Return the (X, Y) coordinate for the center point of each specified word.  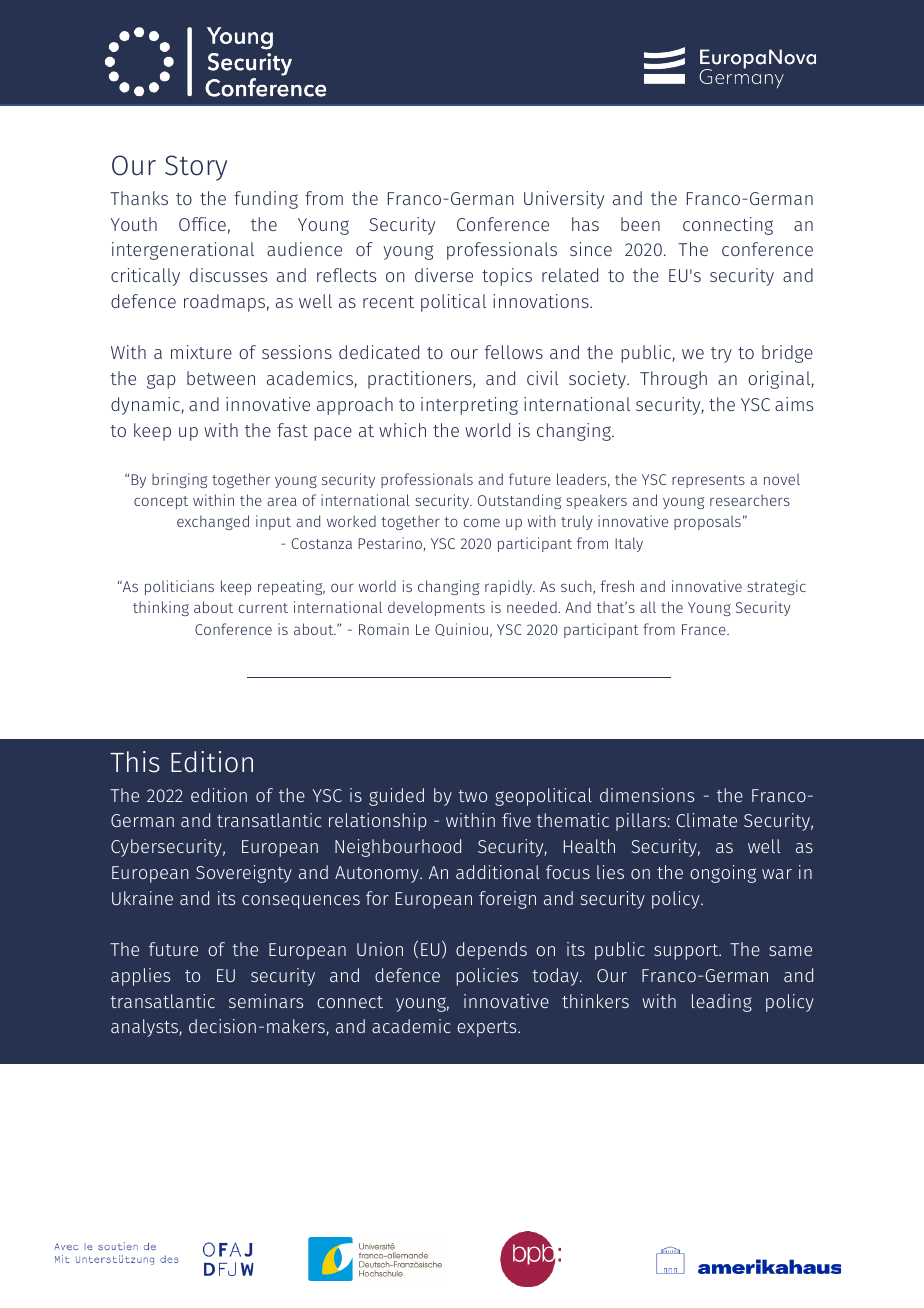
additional (498, 872)
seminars (266, 1001)
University (564, 200)
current (263, 608)
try (721, 355)
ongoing (723, 874)
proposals (707, 522)
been (640, 224)
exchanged (213, 522)
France (705, 629)
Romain (384, 629)
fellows (513, 352)
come (482, 522)
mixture (201, 352)
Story (196, 168)
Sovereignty (244, 874)
